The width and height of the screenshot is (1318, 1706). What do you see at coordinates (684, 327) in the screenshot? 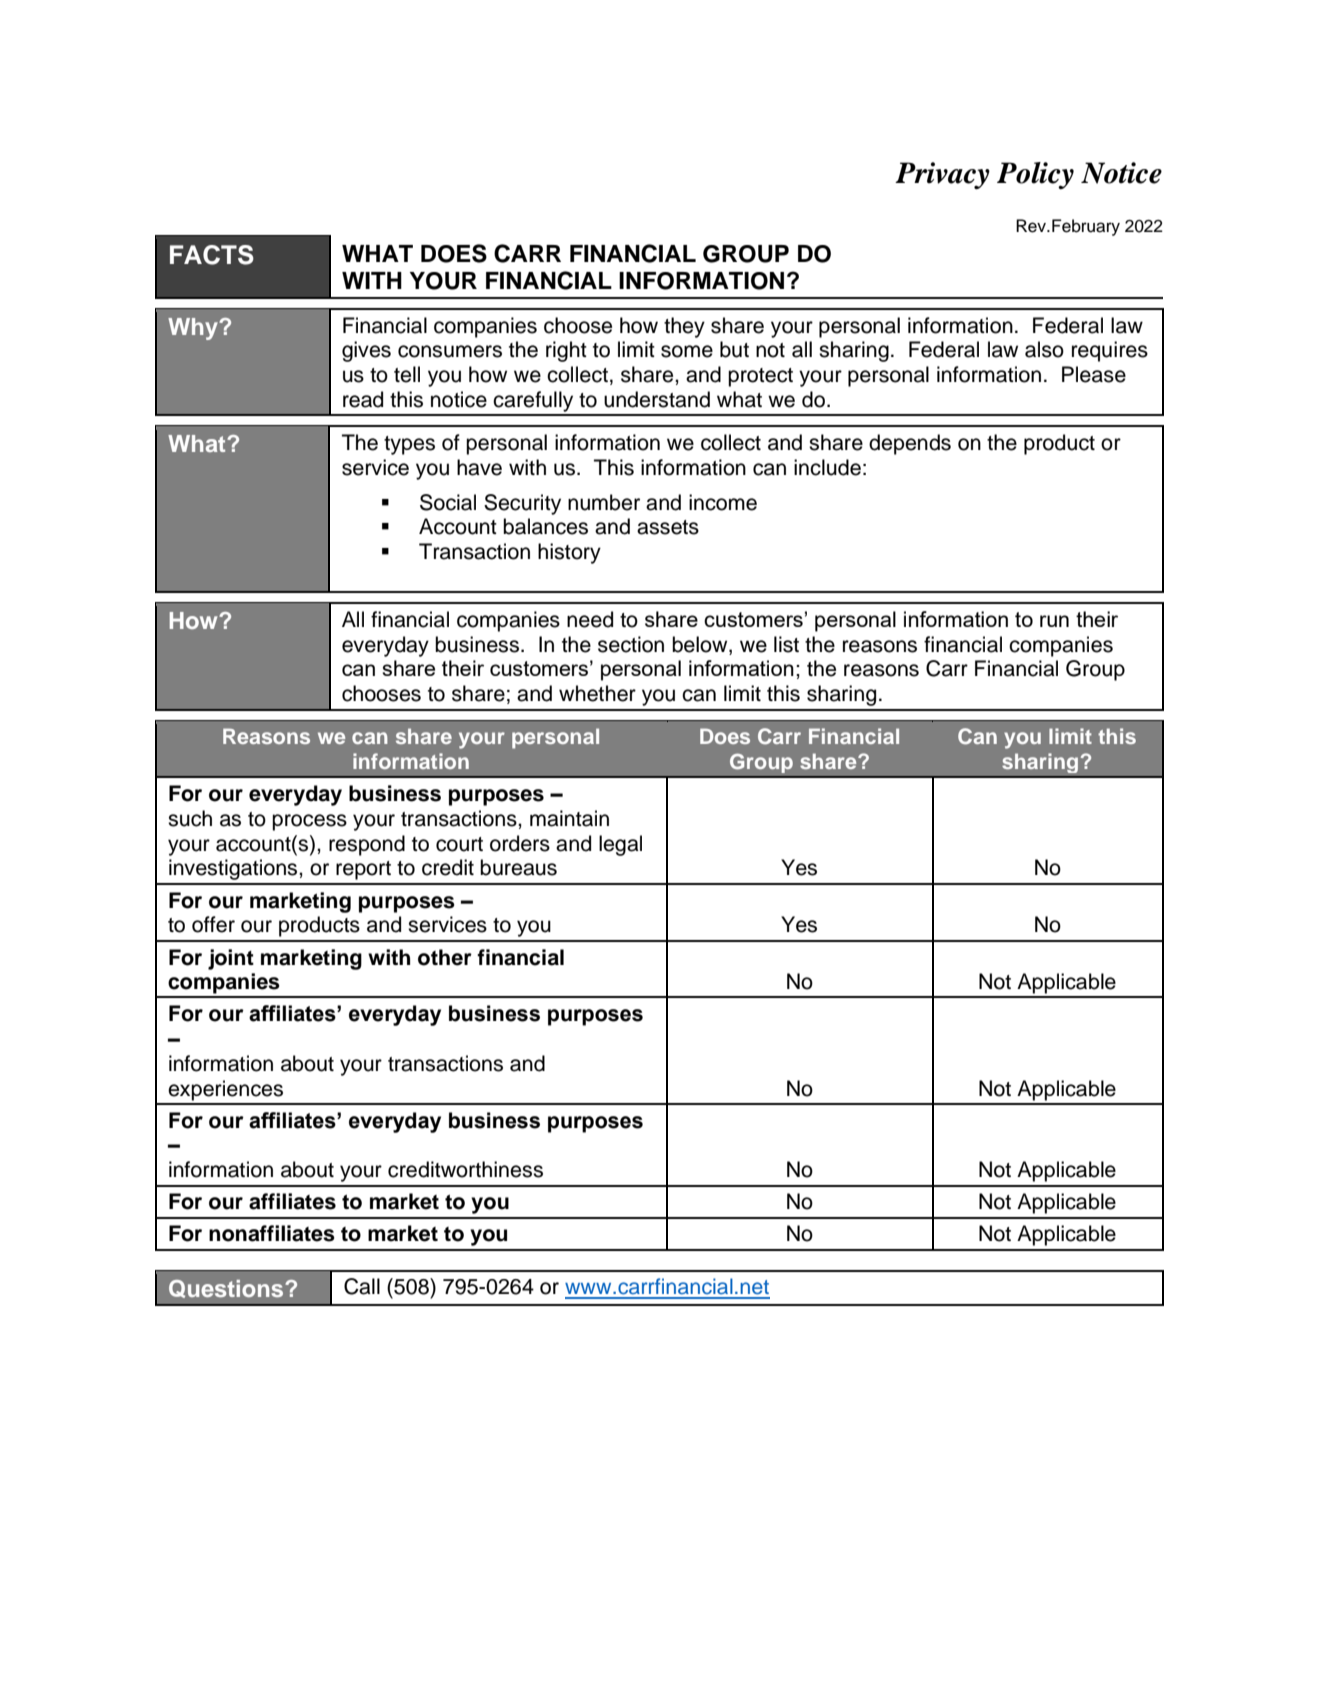
I see `they` at bounding box center [684, 327].
